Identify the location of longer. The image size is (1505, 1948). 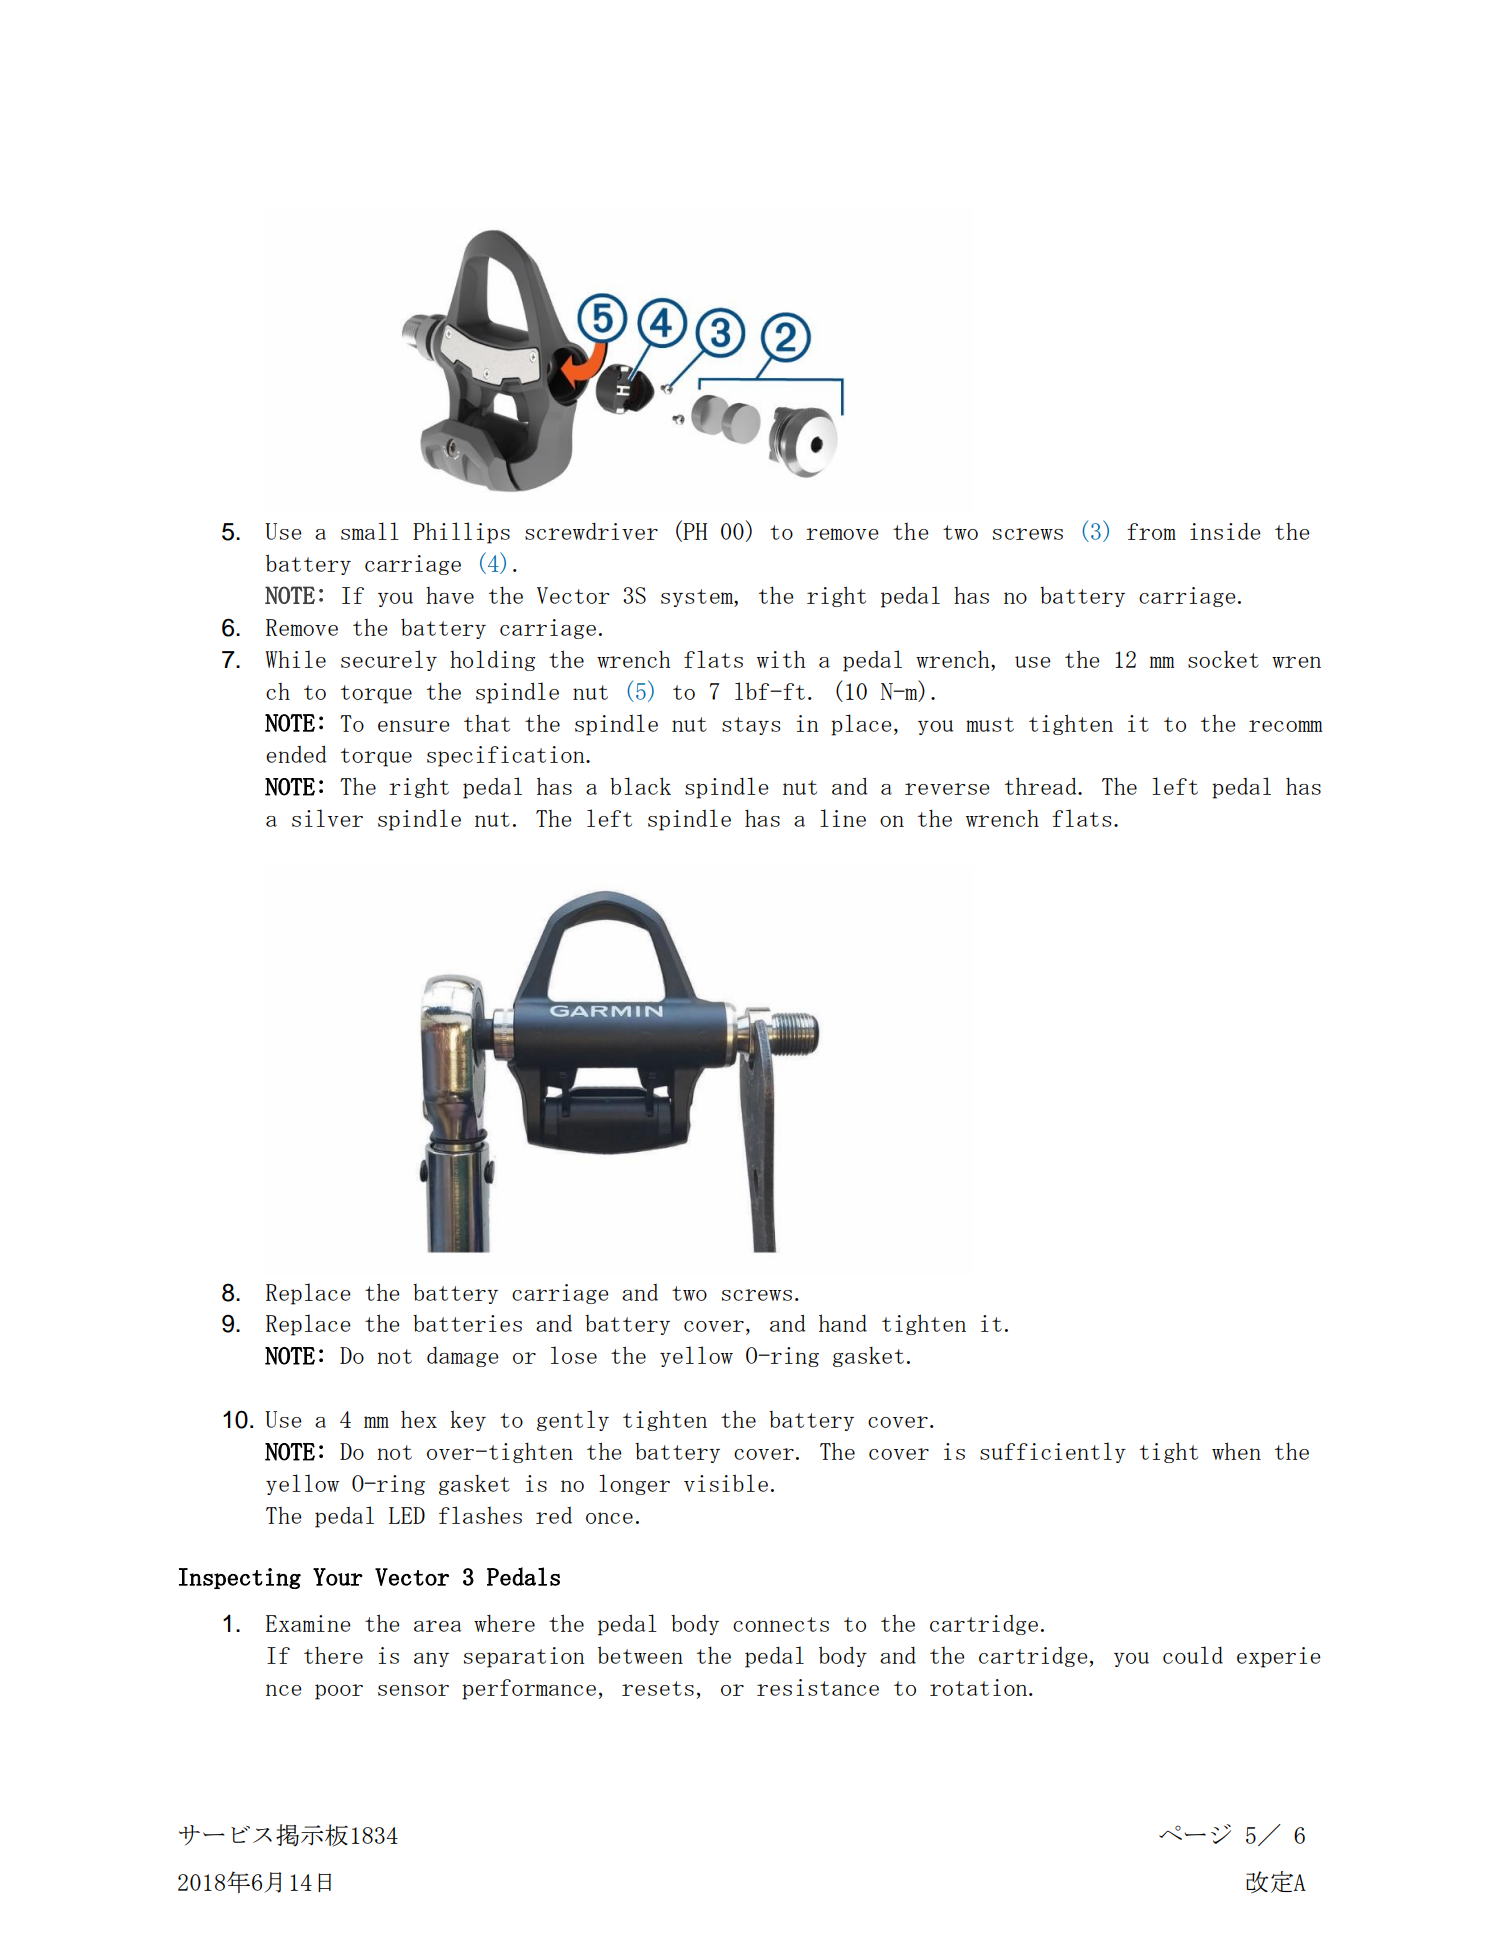
(634, 1484).
